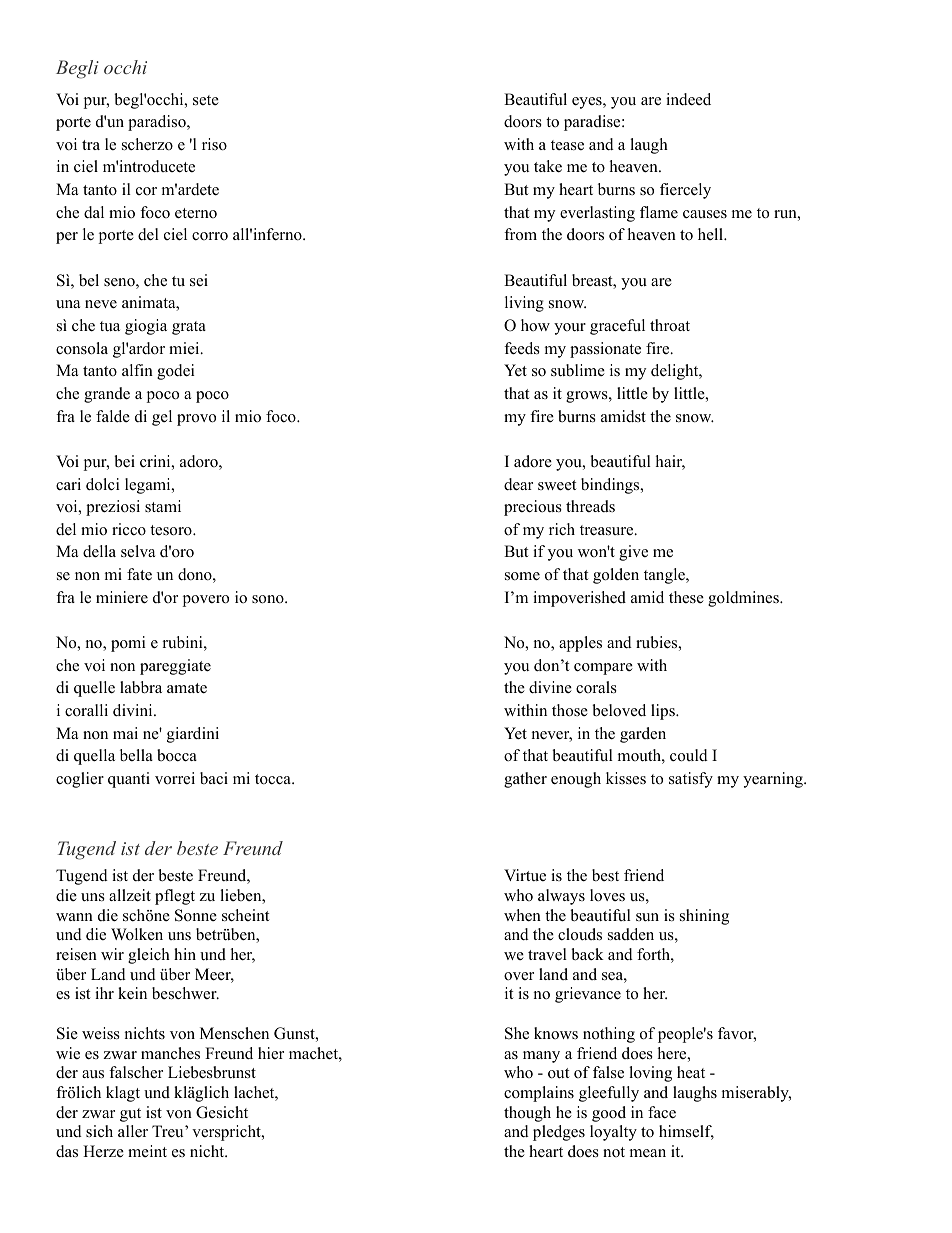  I want to click on though, so click(527, 1114).
